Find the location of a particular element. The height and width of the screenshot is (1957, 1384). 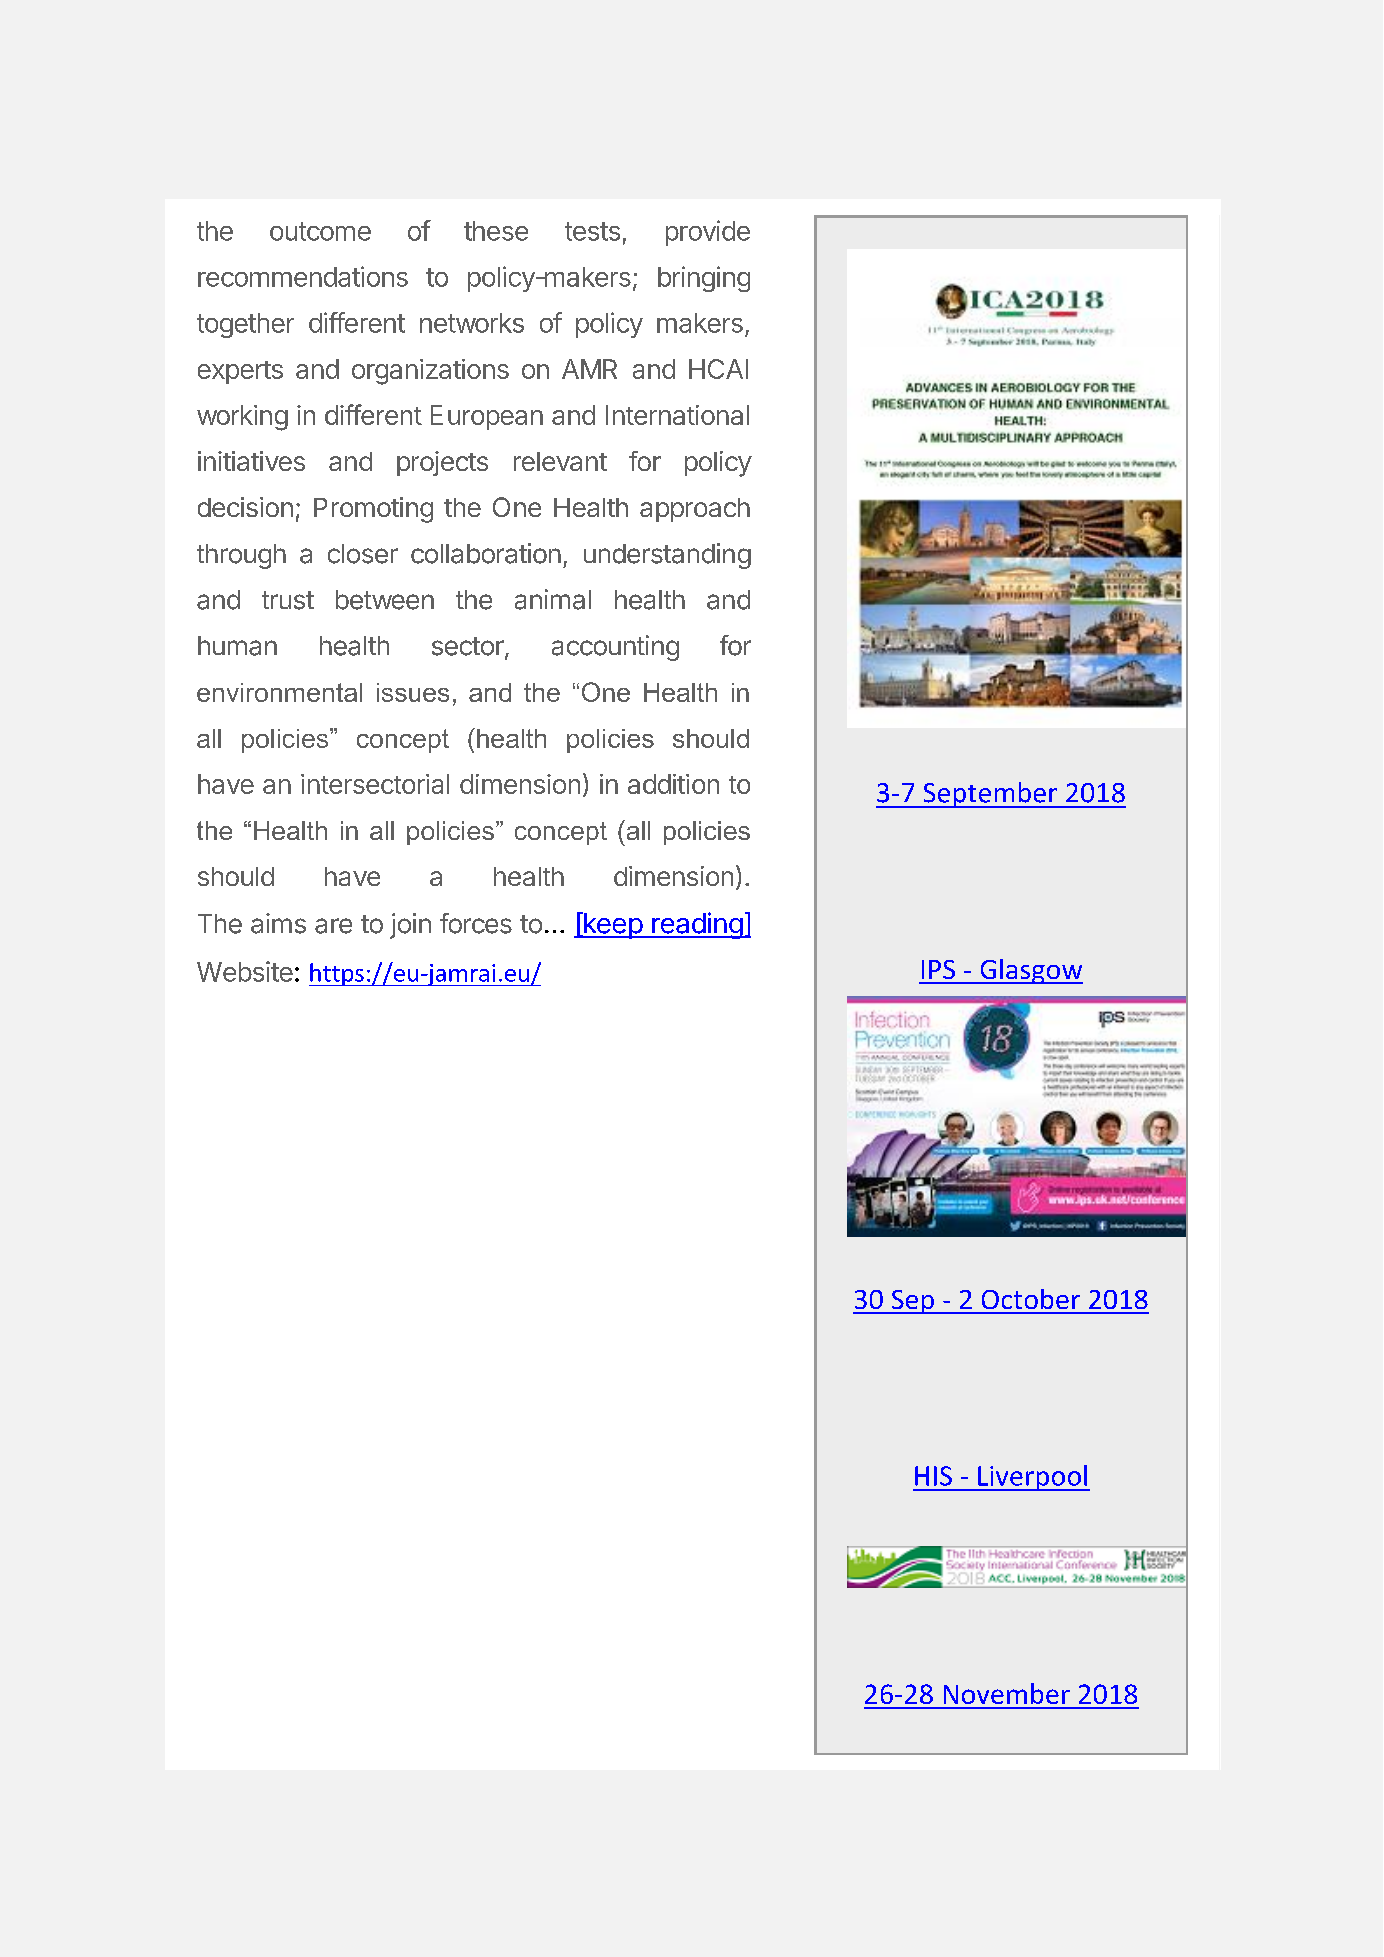

Glasgow is located at coordinates (1030, 971).
